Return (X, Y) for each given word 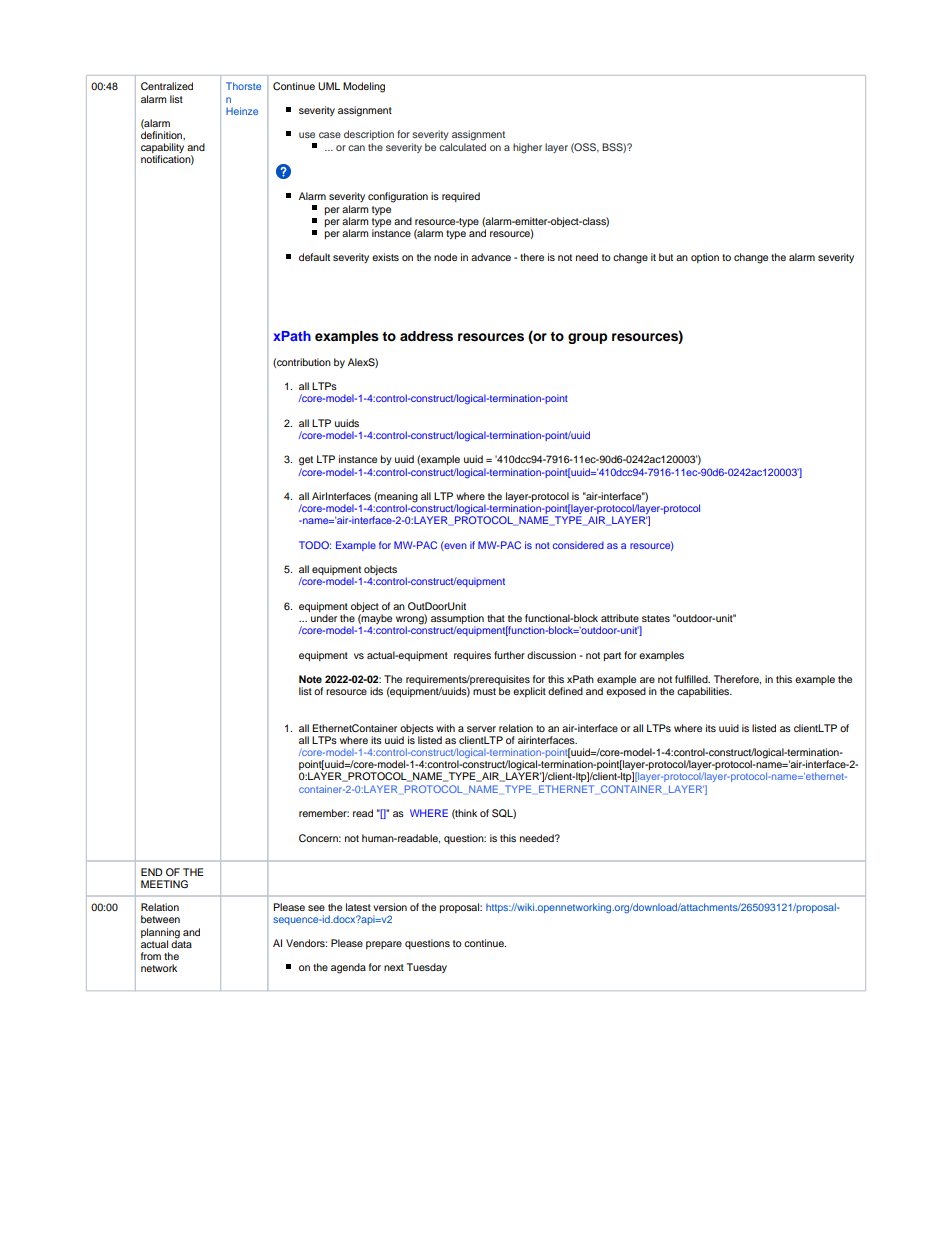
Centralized (167, 86)
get (306, 461)
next (394, 967)
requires (472, 656)
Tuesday (427, 968)
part (612, 656)
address (426, 336)
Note (310, 679)
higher (527, 148)
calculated (462, 147)
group (588, 338)
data (181, 943)
